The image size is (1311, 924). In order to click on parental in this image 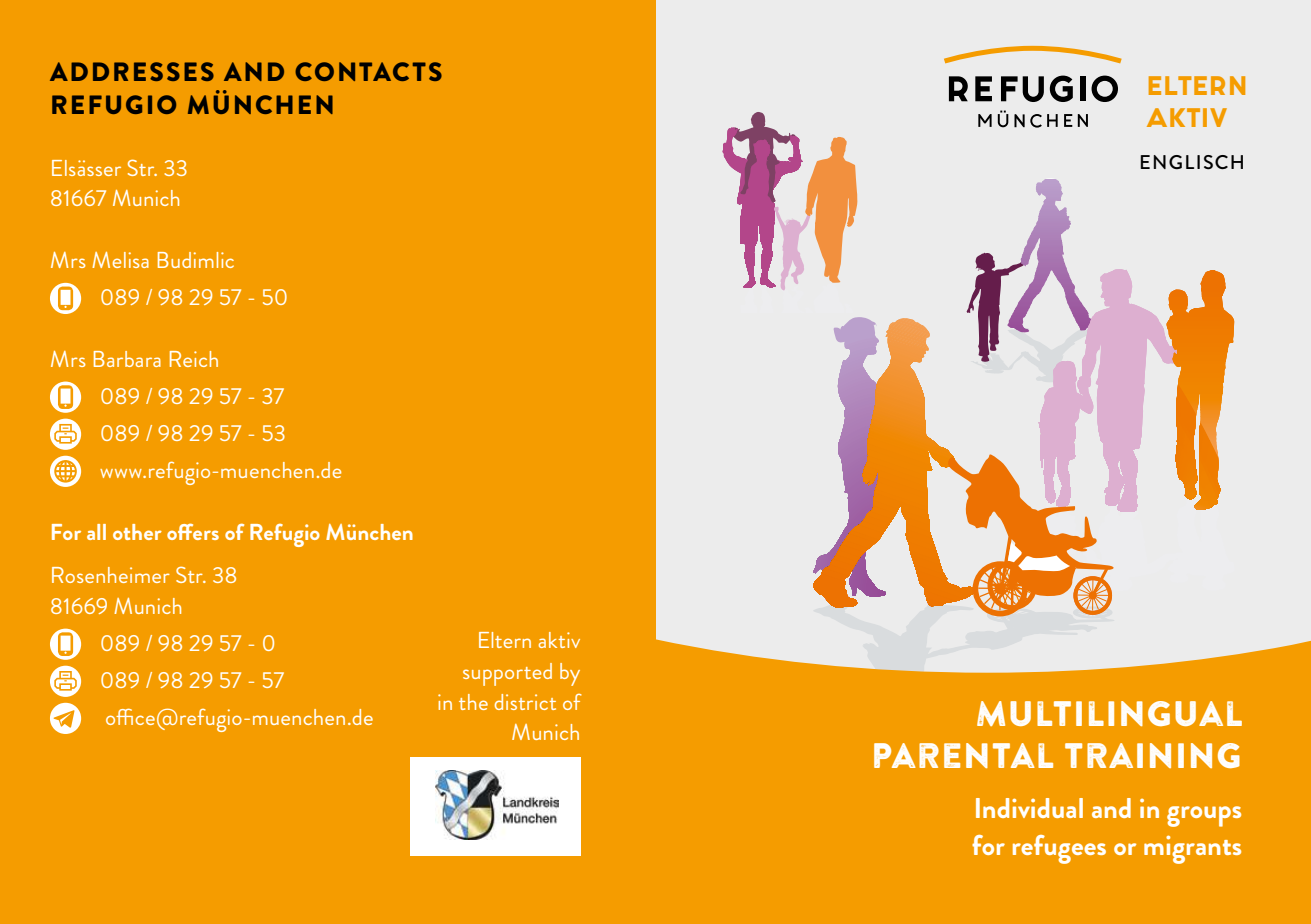, I will do `click(963, 755)`.
